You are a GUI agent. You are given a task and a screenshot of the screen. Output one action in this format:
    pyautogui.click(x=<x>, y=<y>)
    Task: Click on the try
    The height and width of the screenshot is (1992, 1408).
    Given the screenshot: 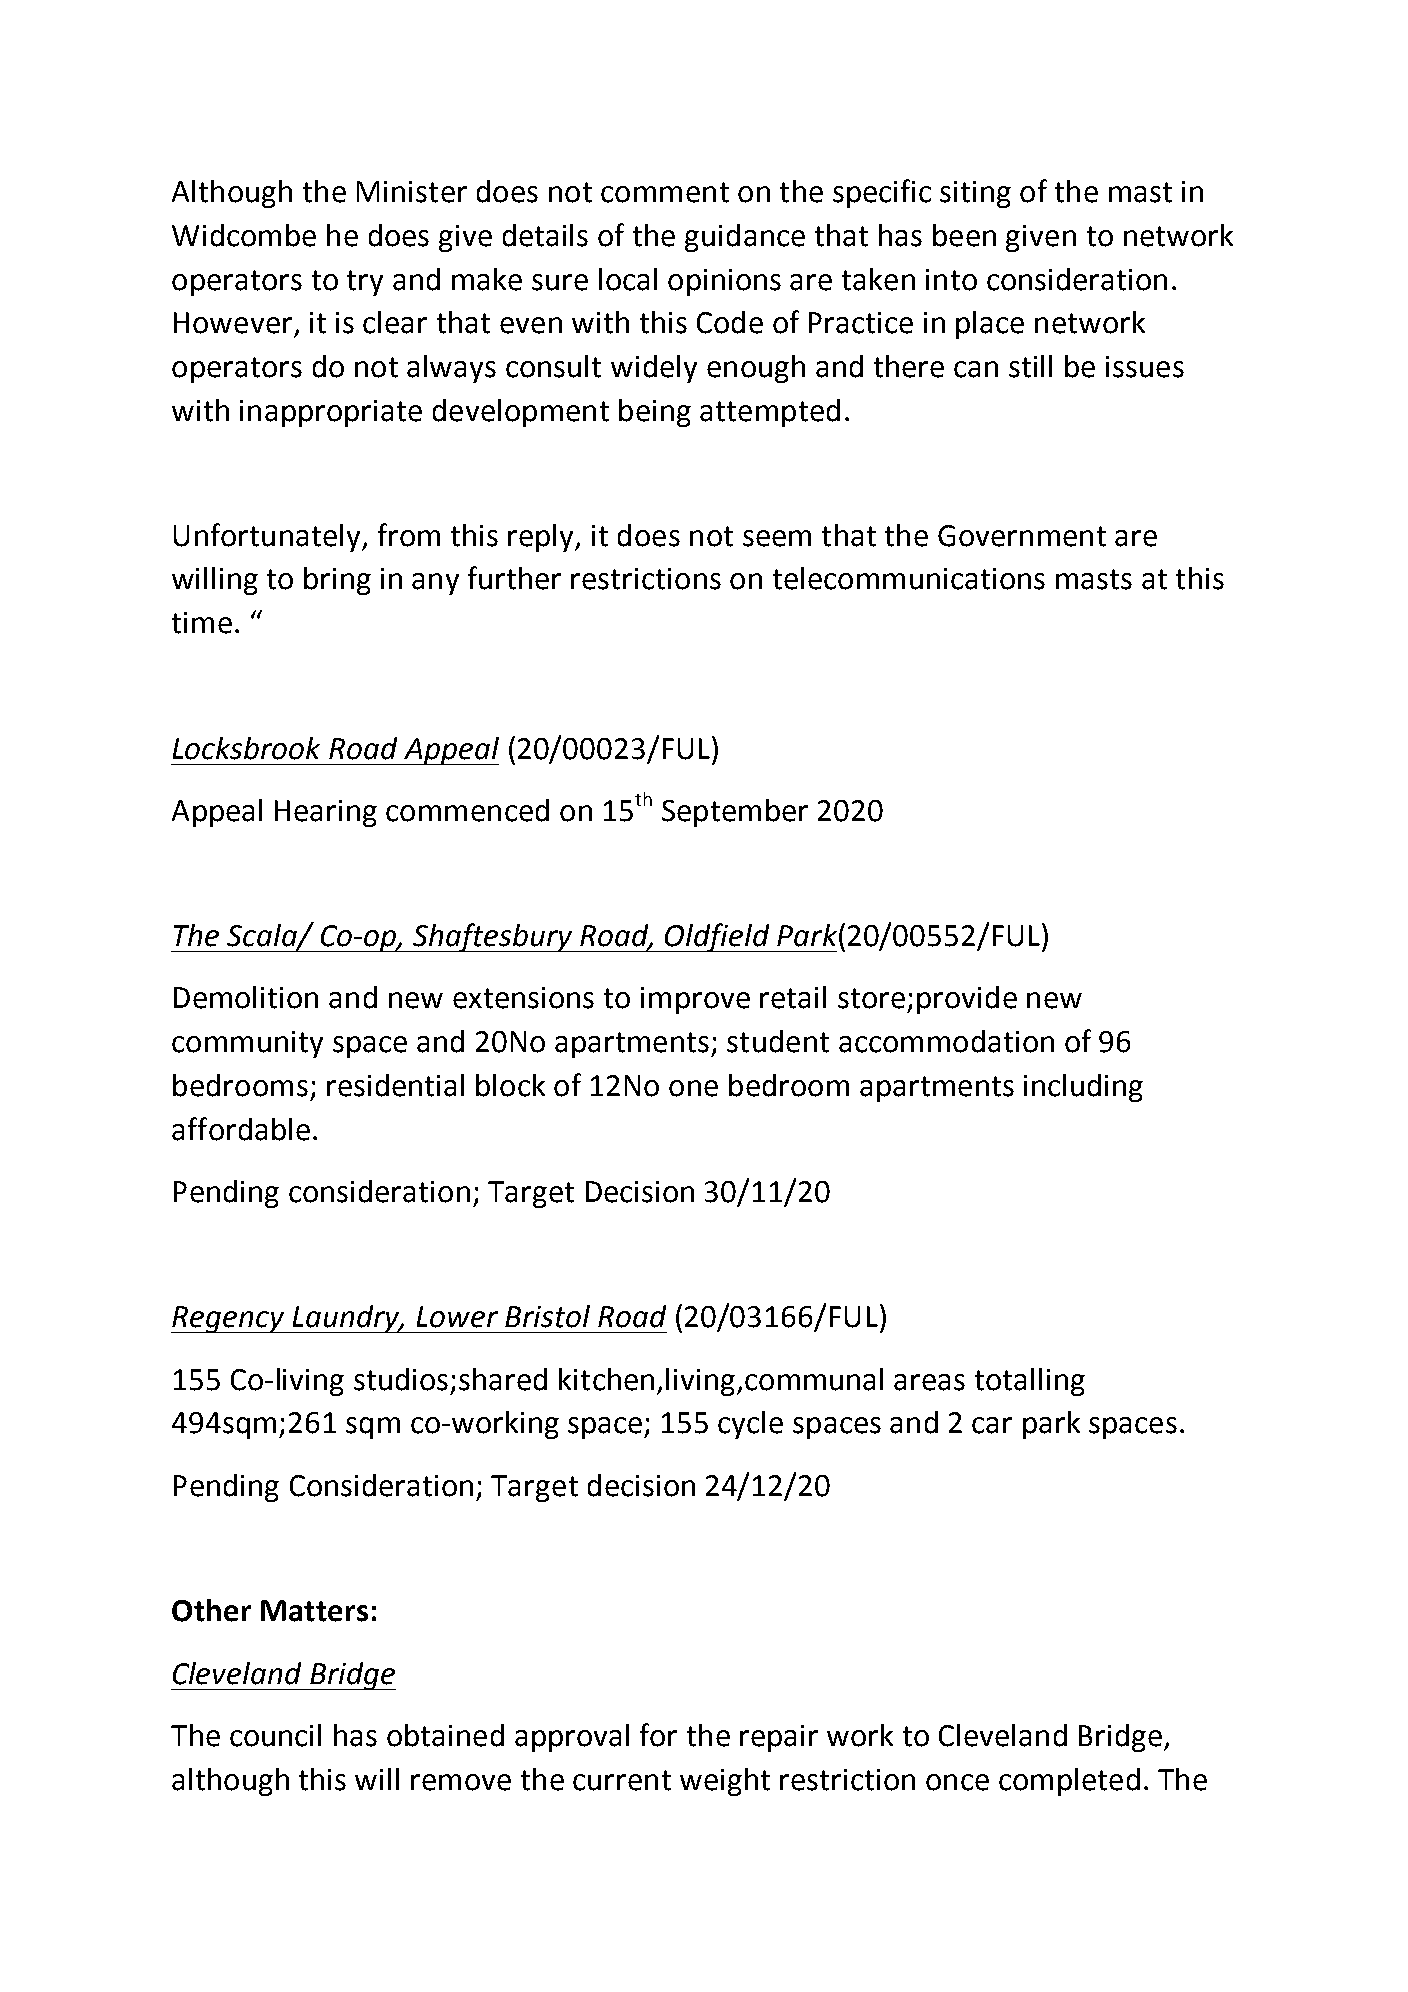 What is the action you would take?
    pyautogui.click(x=365, y=283)
